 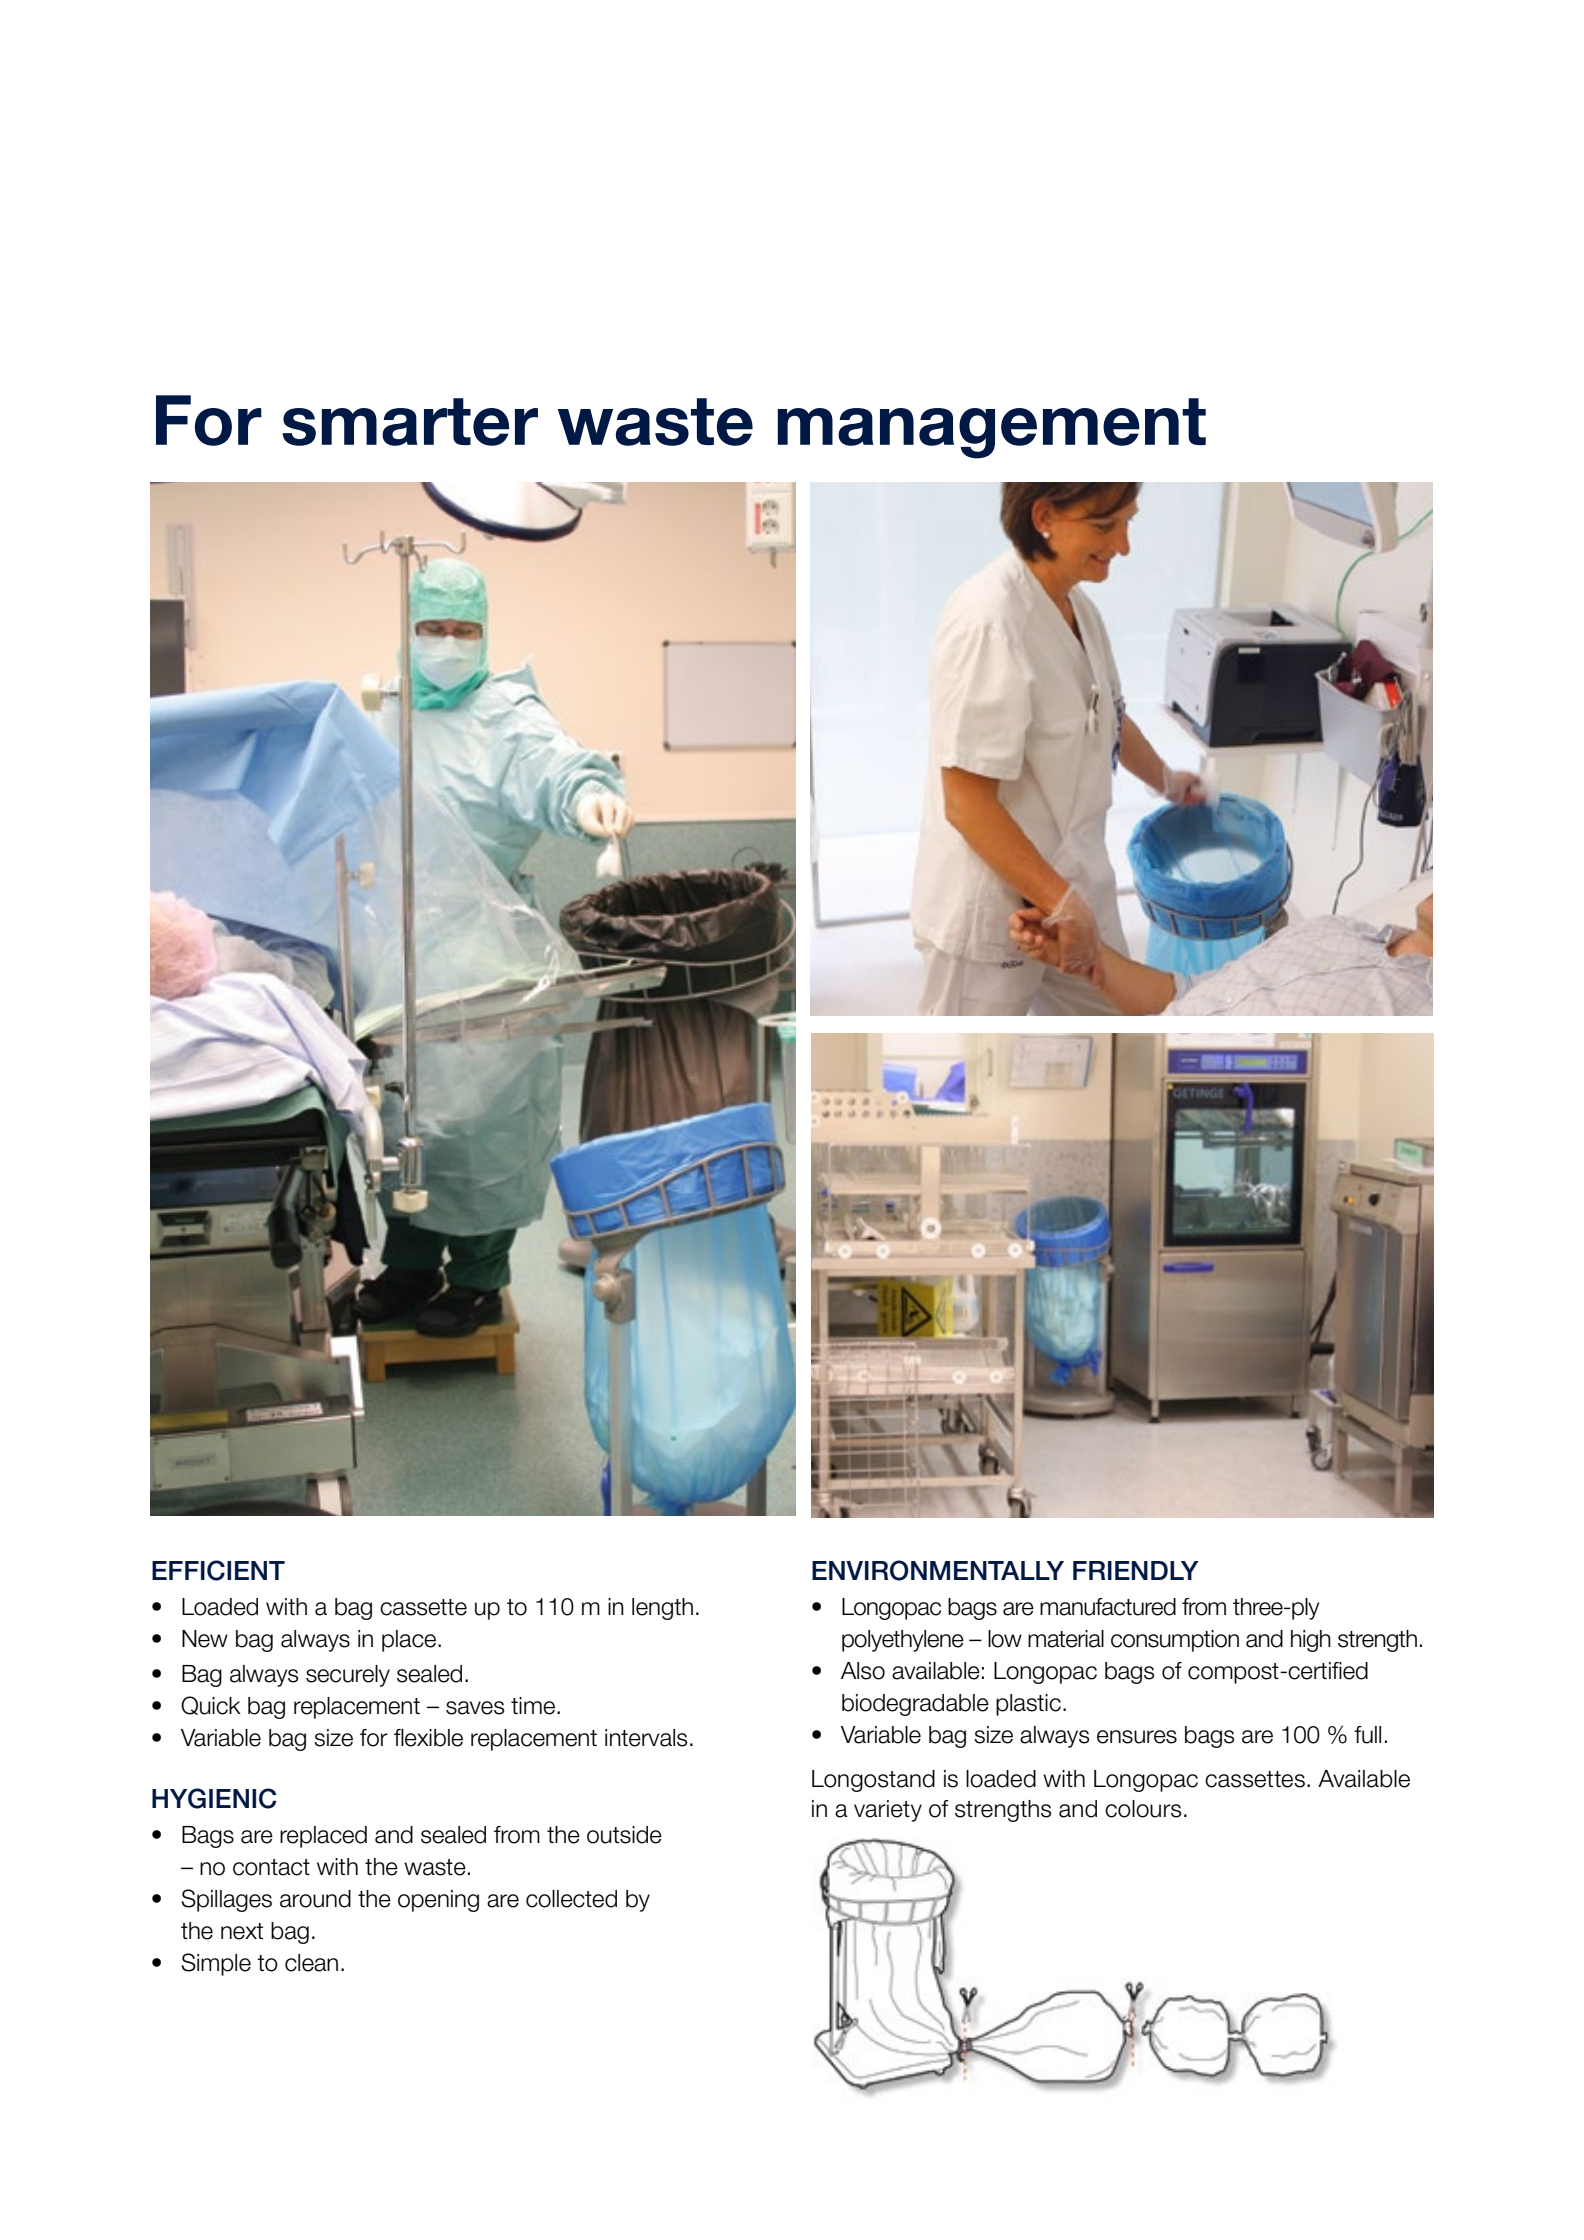 I want to click on variety, so click(x=888, y=1811).
